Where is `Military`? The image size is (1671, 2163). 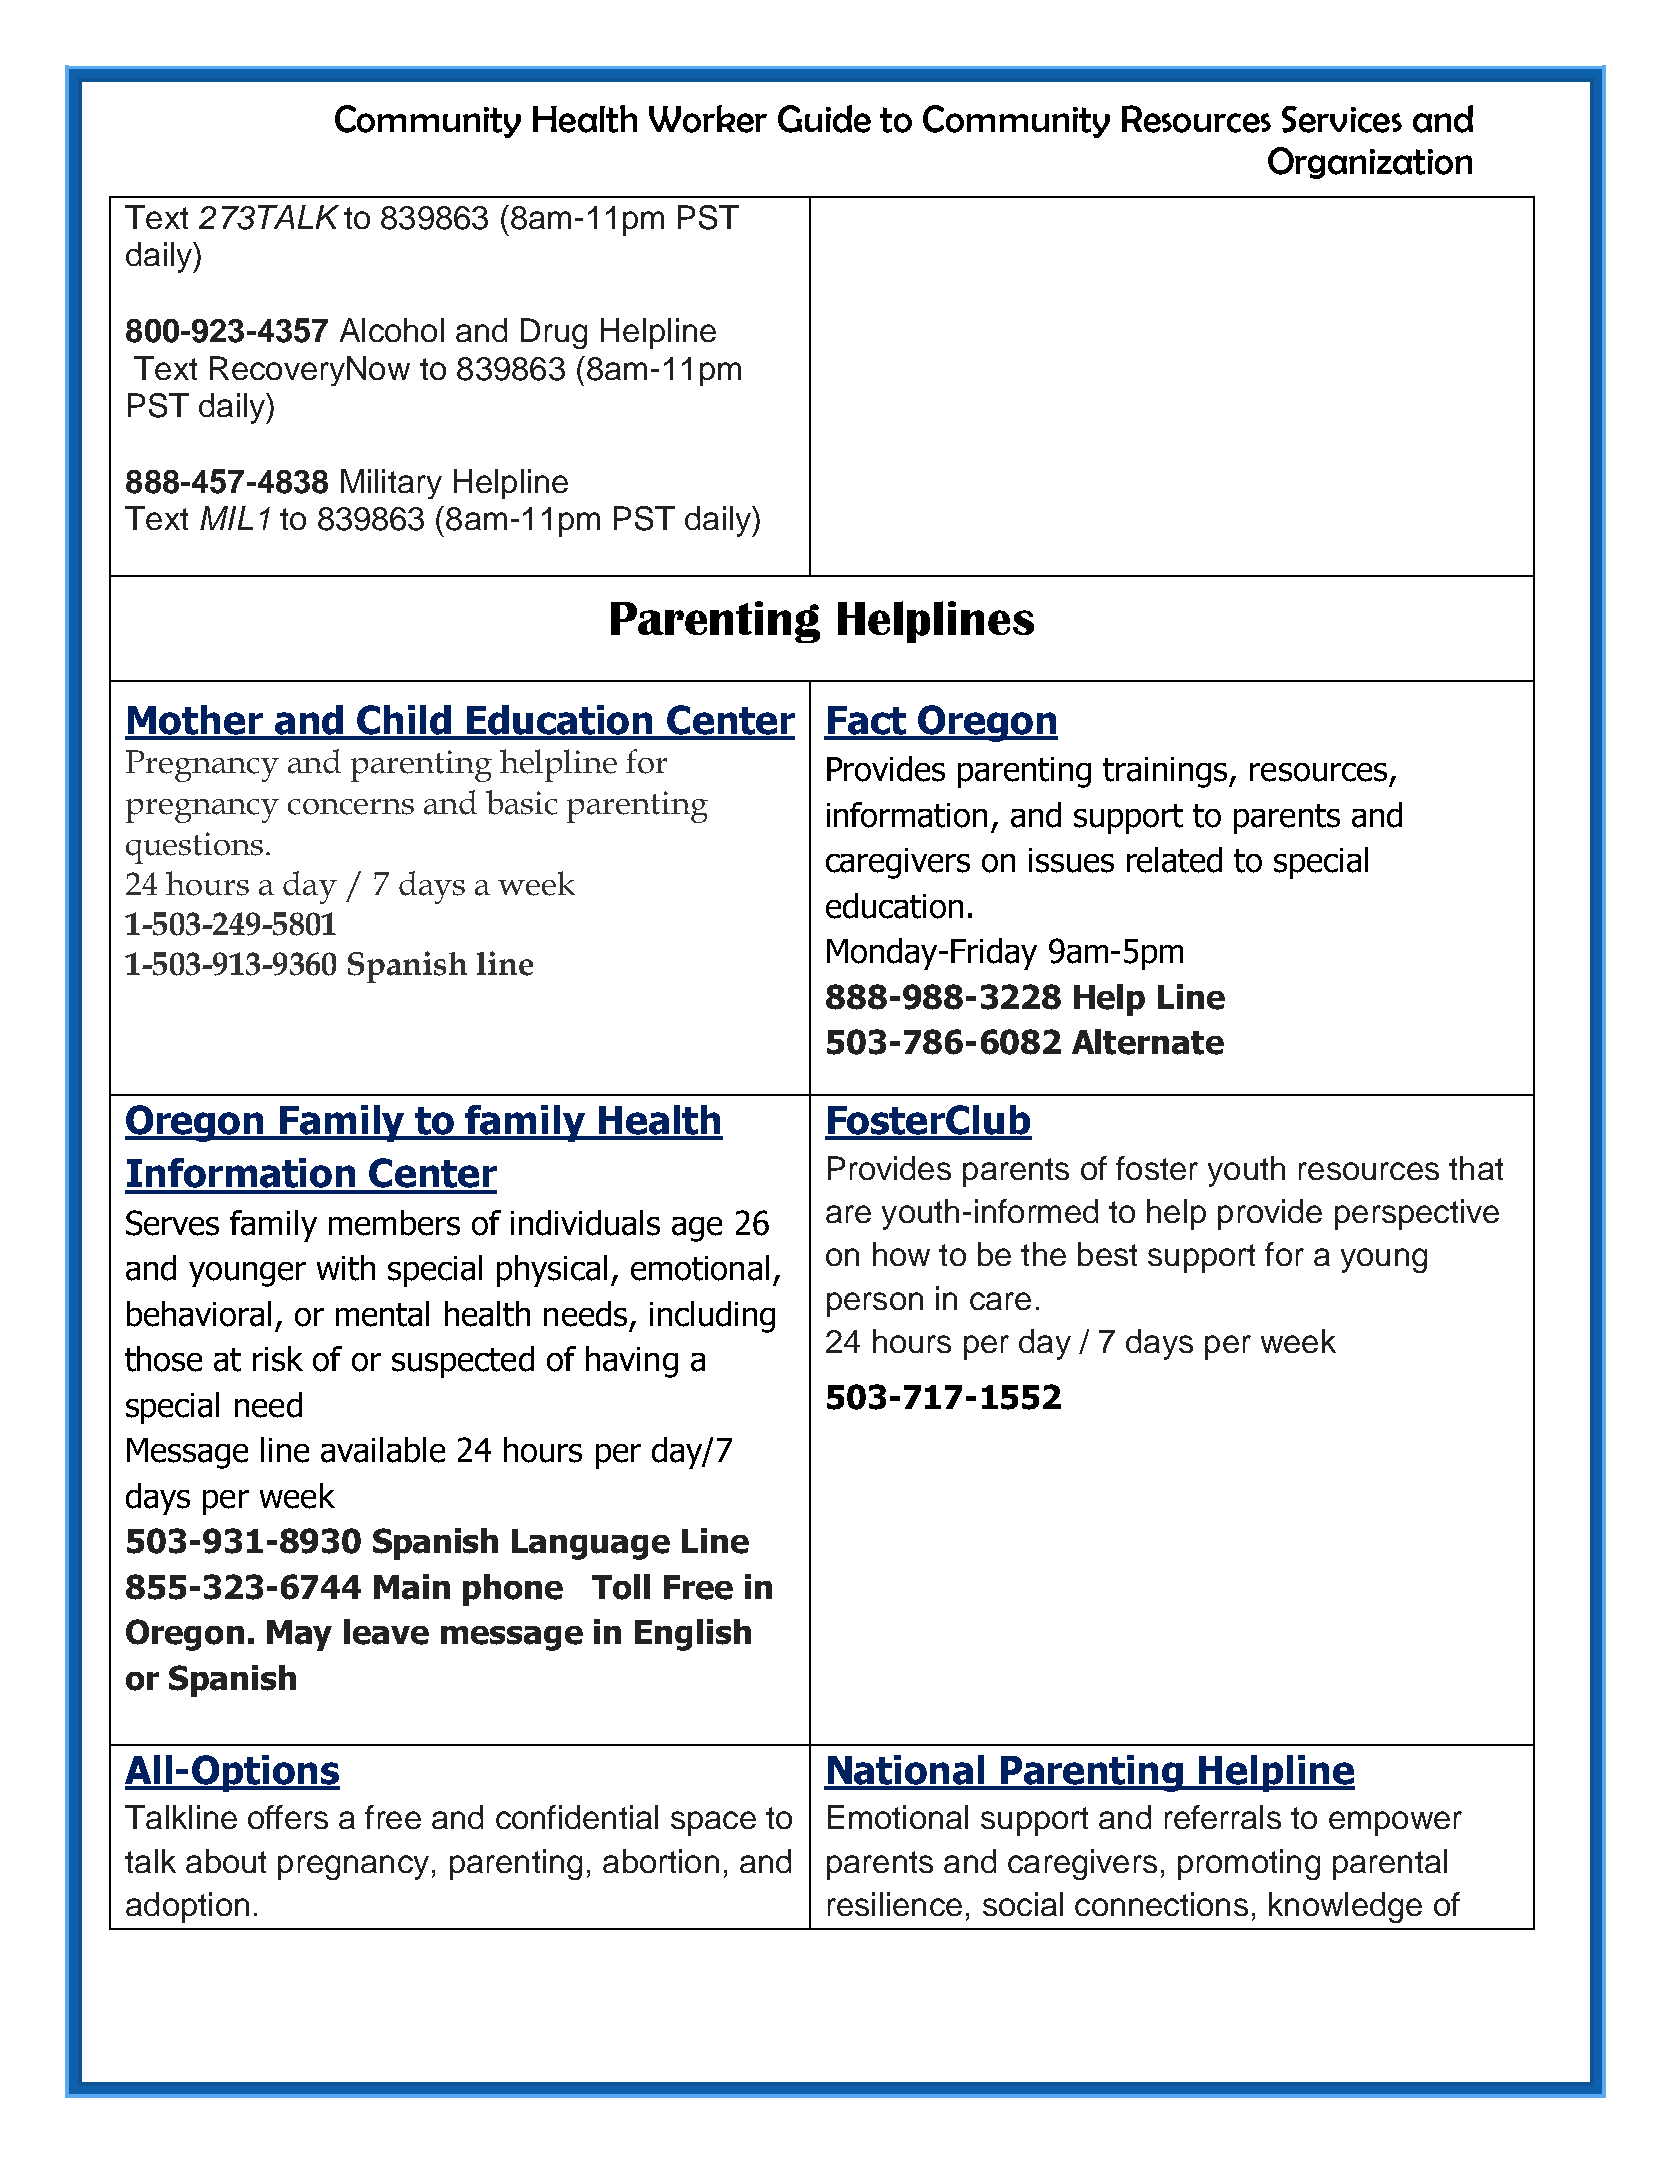
Military is located at coordinates (391, 484).
